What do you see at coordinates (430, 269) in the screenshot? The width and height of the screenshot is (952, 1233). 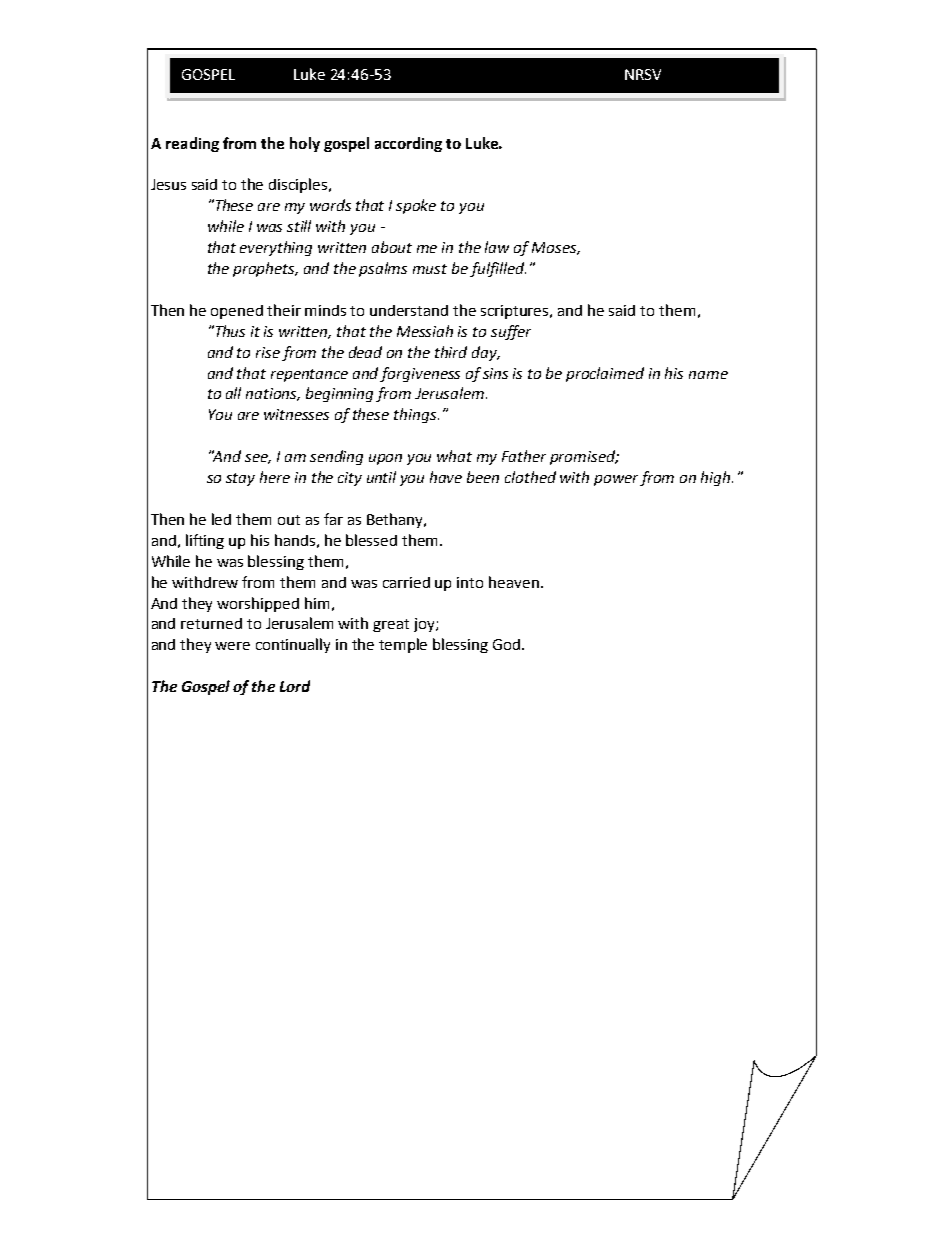 I see `must` at bounding box center [430, 269].
